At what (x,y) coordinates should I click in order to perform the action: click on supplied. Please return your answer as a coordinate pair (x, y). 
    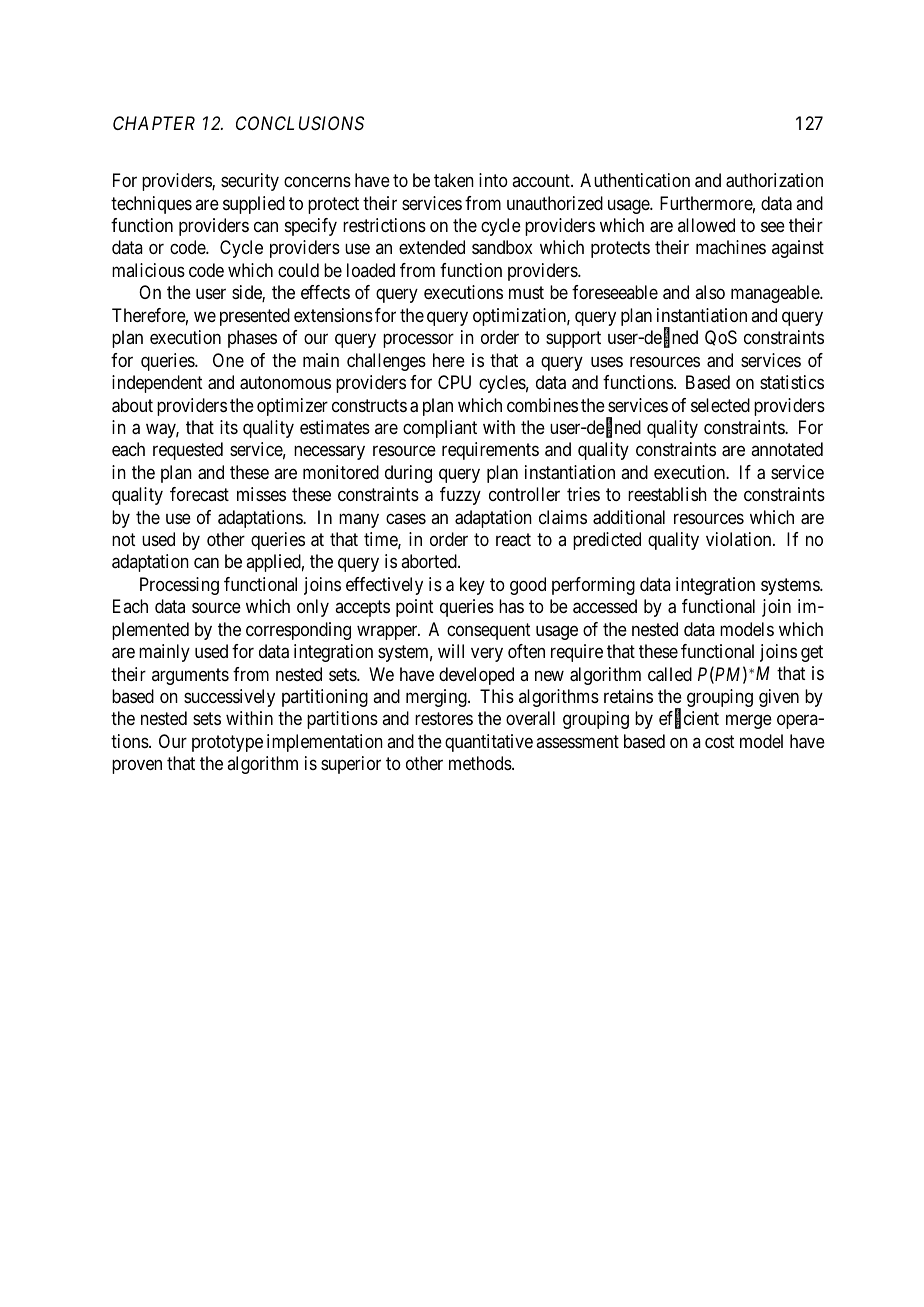
    Looking at the image, I should click on (254, 205).
